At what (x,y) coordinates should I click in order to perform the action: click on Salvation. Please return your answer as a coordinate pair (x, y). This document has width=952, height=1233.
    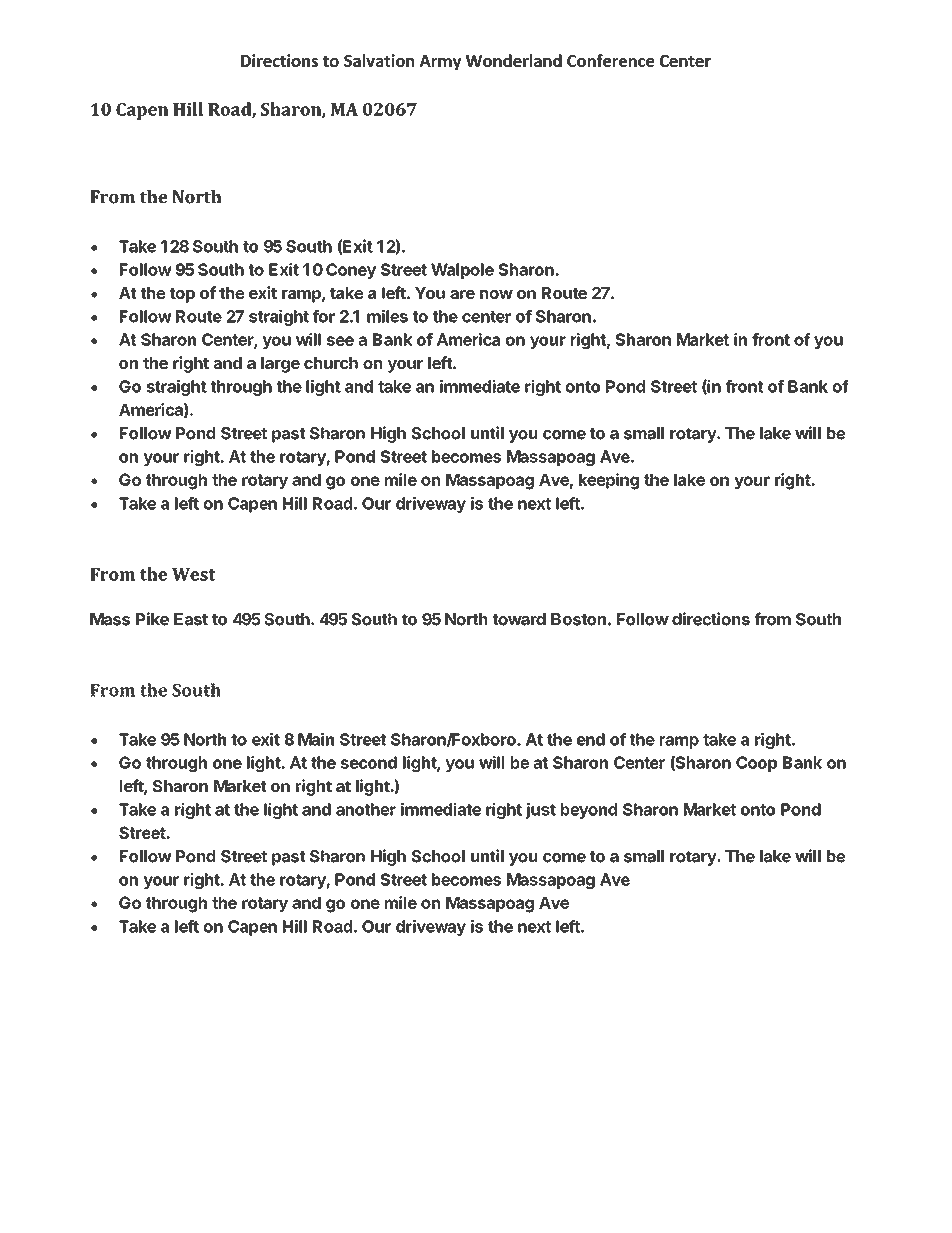
    Looking at the image, I should click on (379, 60).
